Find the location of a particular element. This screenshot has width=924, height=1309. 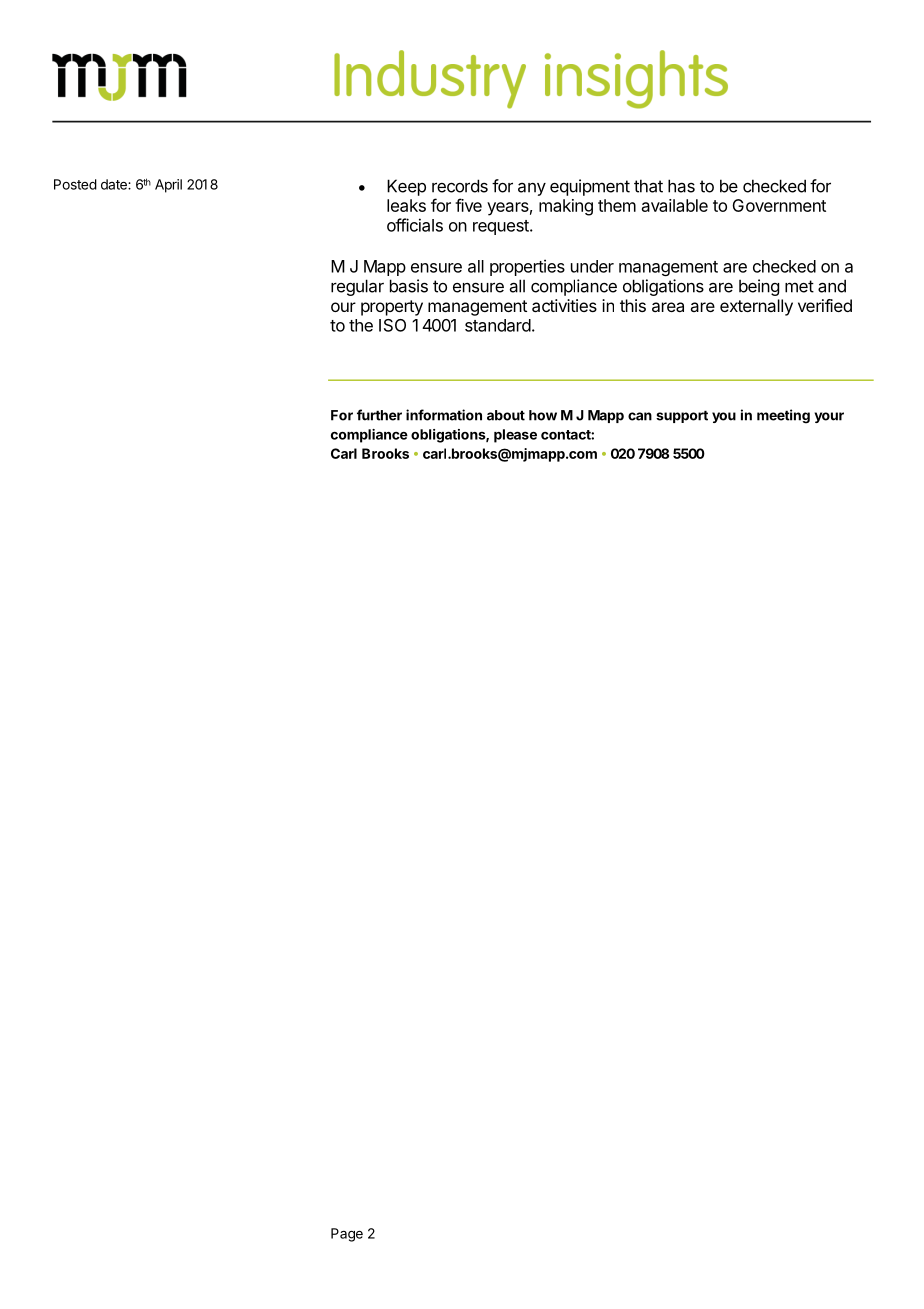

further is located at coordinates (379, 415).
